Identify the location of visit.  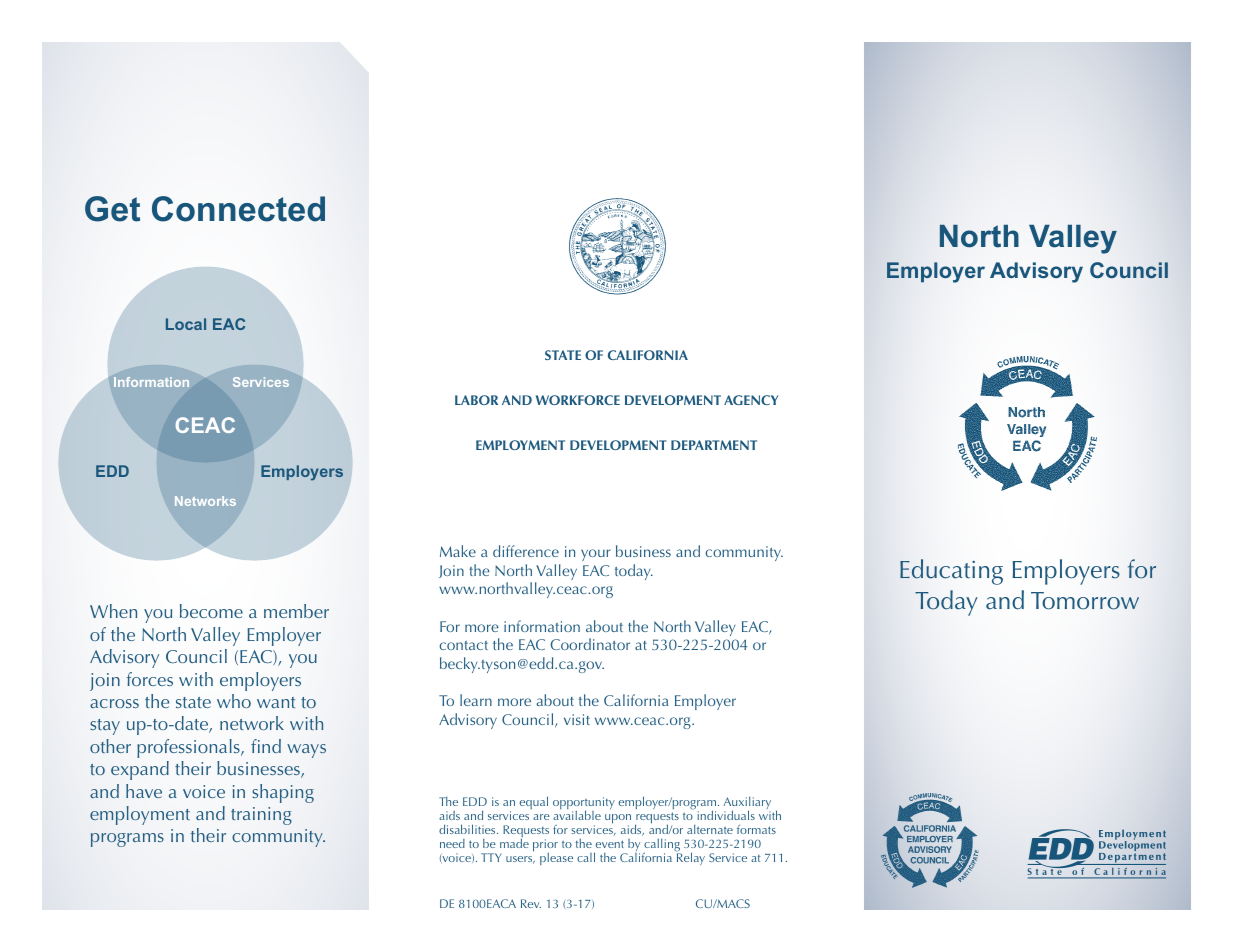
(577, 719).
